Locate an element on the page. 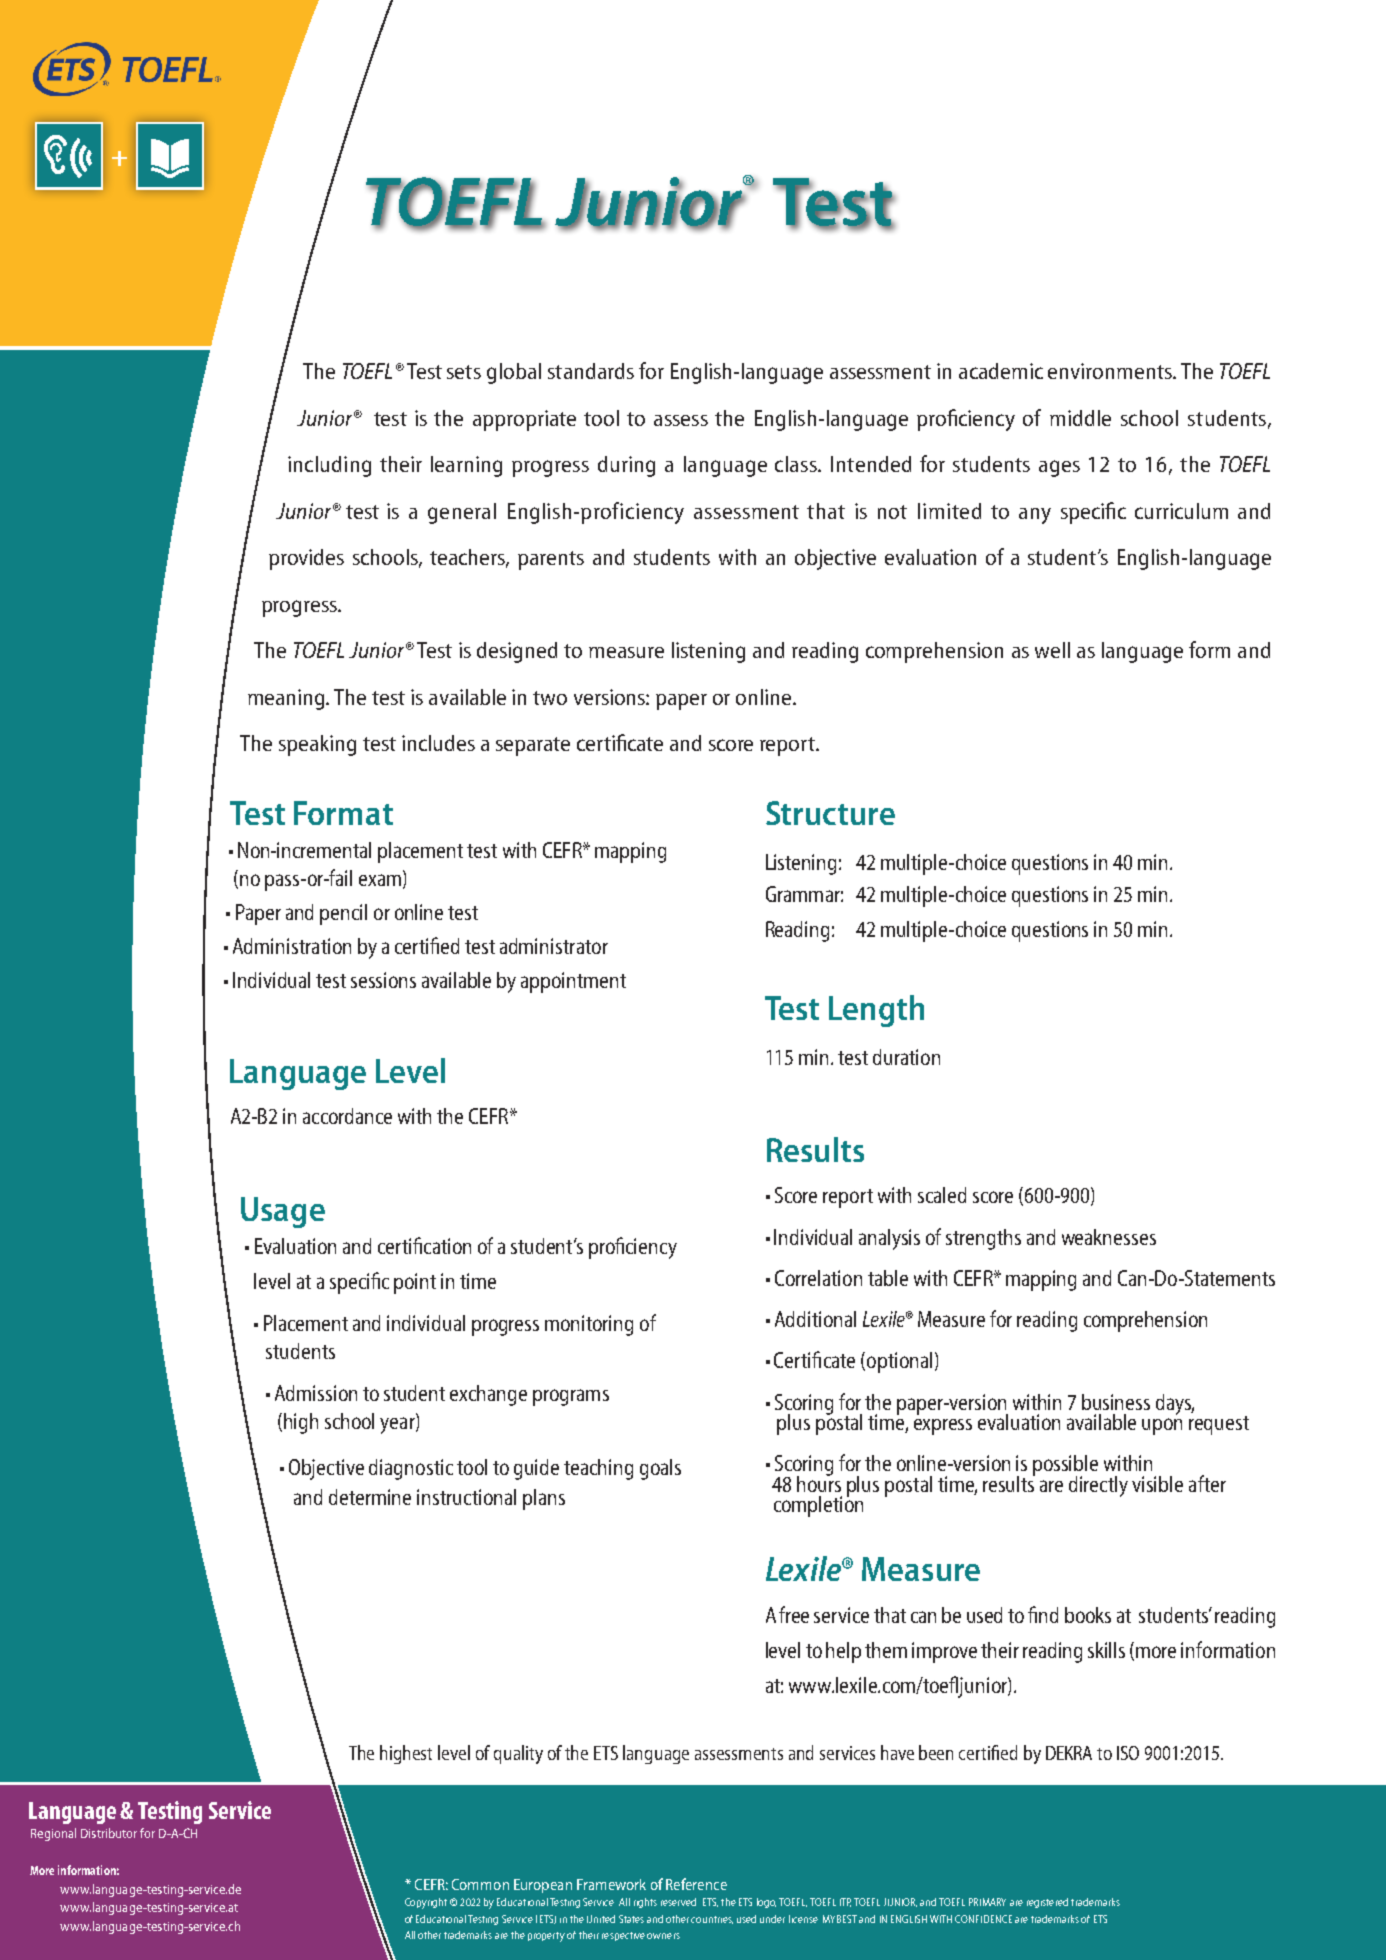  Administration is located at coordinates (292, 946).
